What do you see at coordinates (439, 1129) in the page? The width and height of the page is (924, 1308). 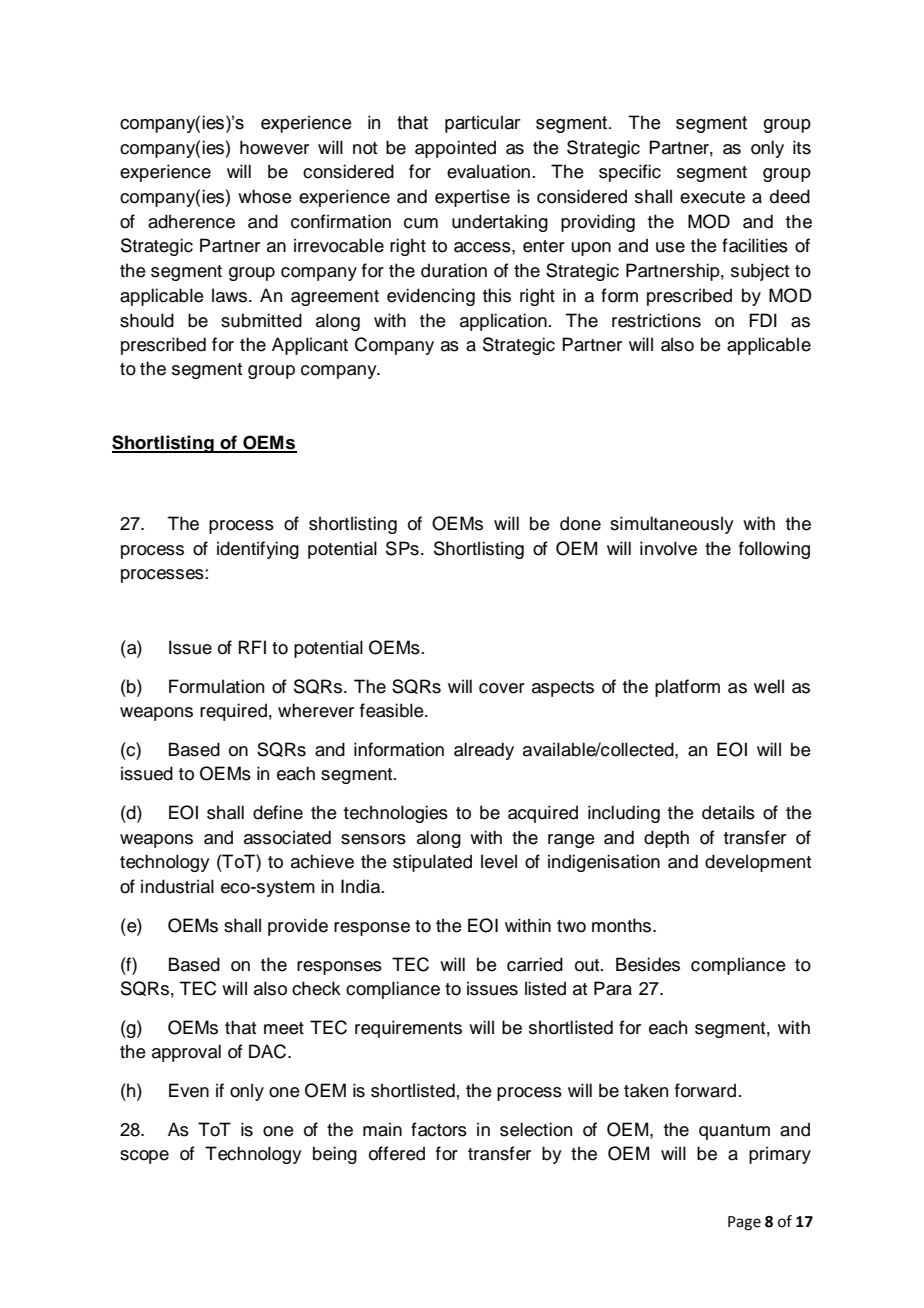 I see `factors` at bounding box center [439, 1129].
